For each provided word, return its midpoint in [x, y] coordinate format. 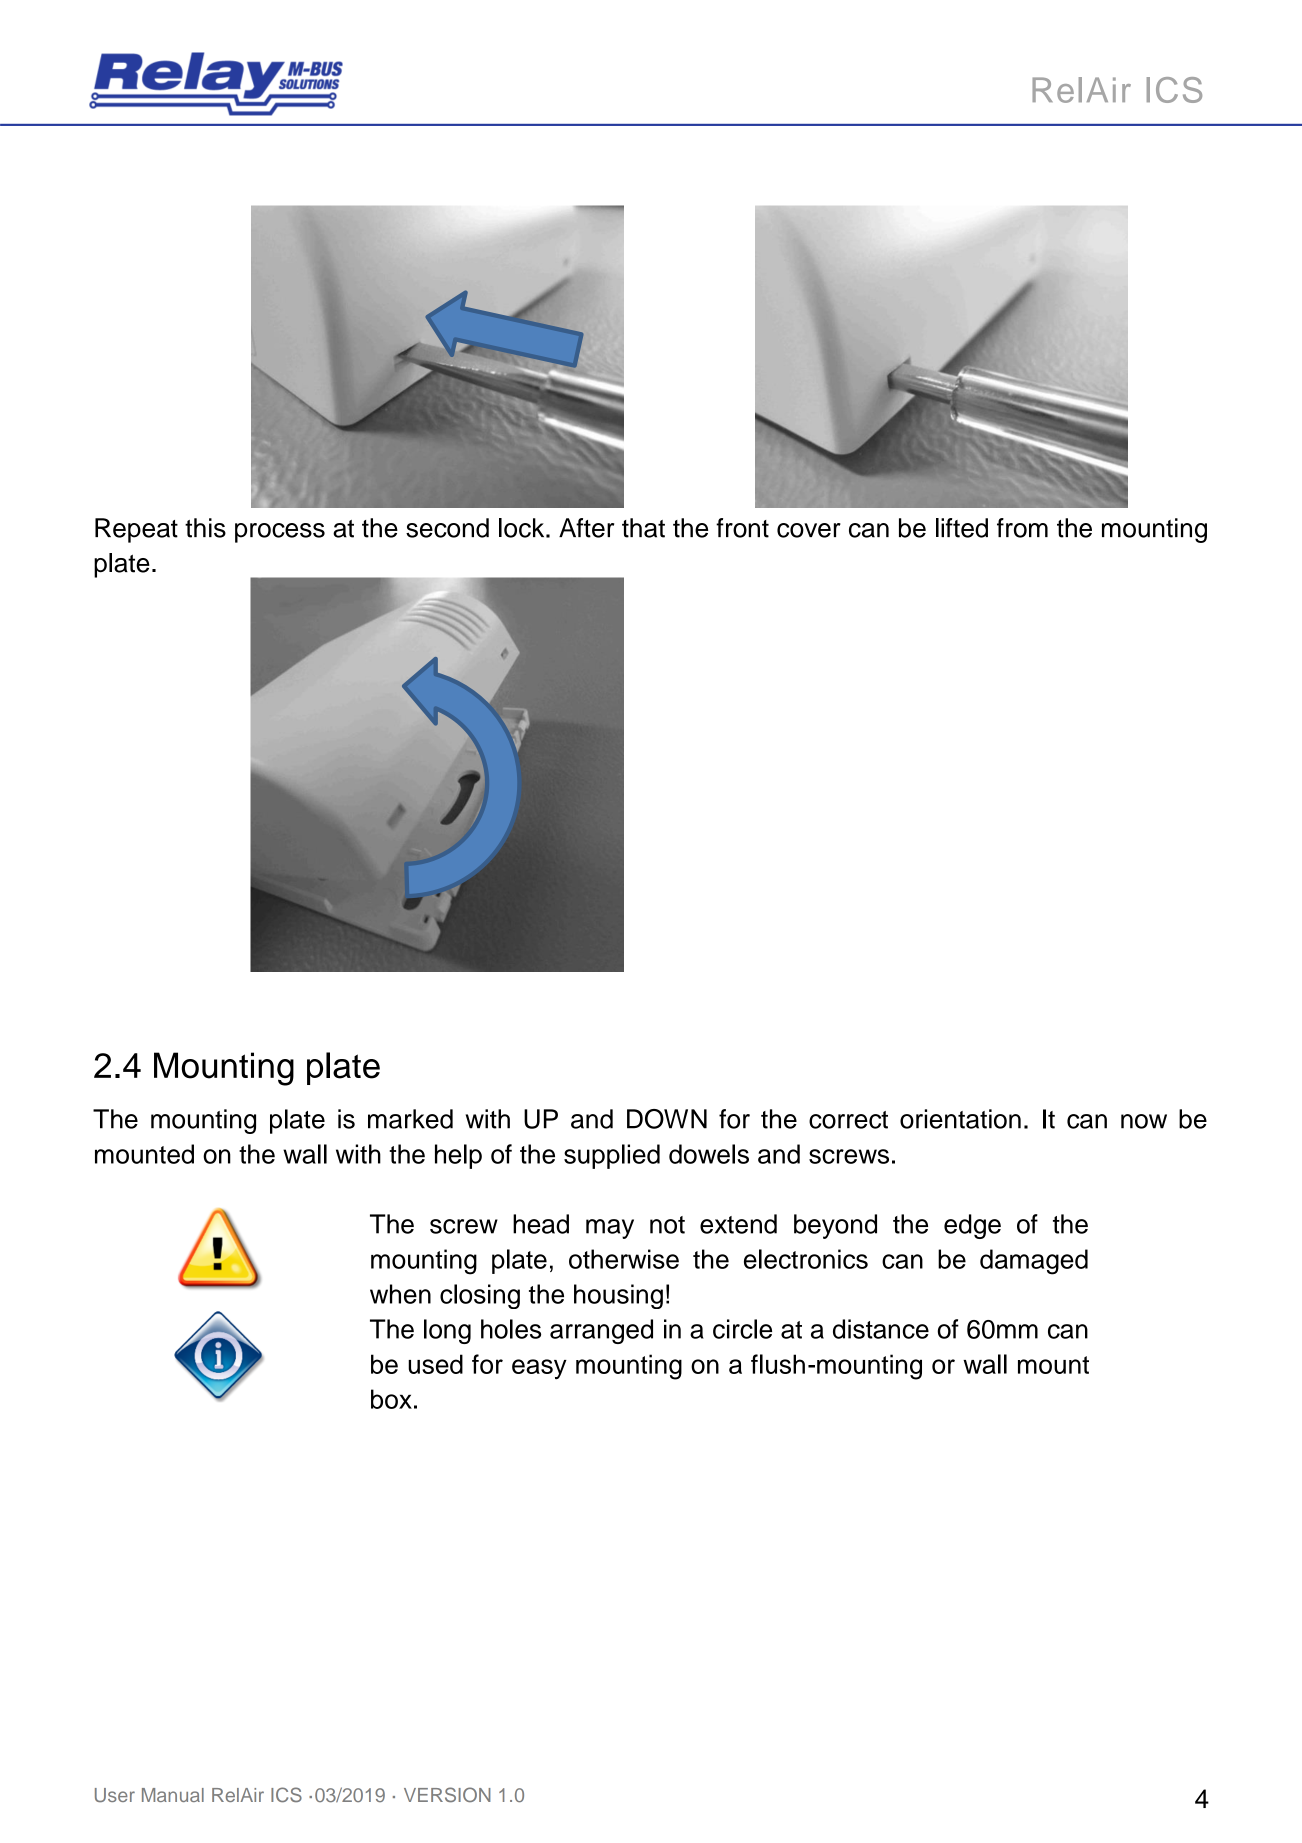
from [1022, 528]
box [391, 1399]
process [280, 533]
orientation [960, 1119]
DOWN [667, 1119]
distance [881, 1329]
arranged [601, 1331]
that [643, 528]
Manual [173, 1795]
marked [410, 1119]
